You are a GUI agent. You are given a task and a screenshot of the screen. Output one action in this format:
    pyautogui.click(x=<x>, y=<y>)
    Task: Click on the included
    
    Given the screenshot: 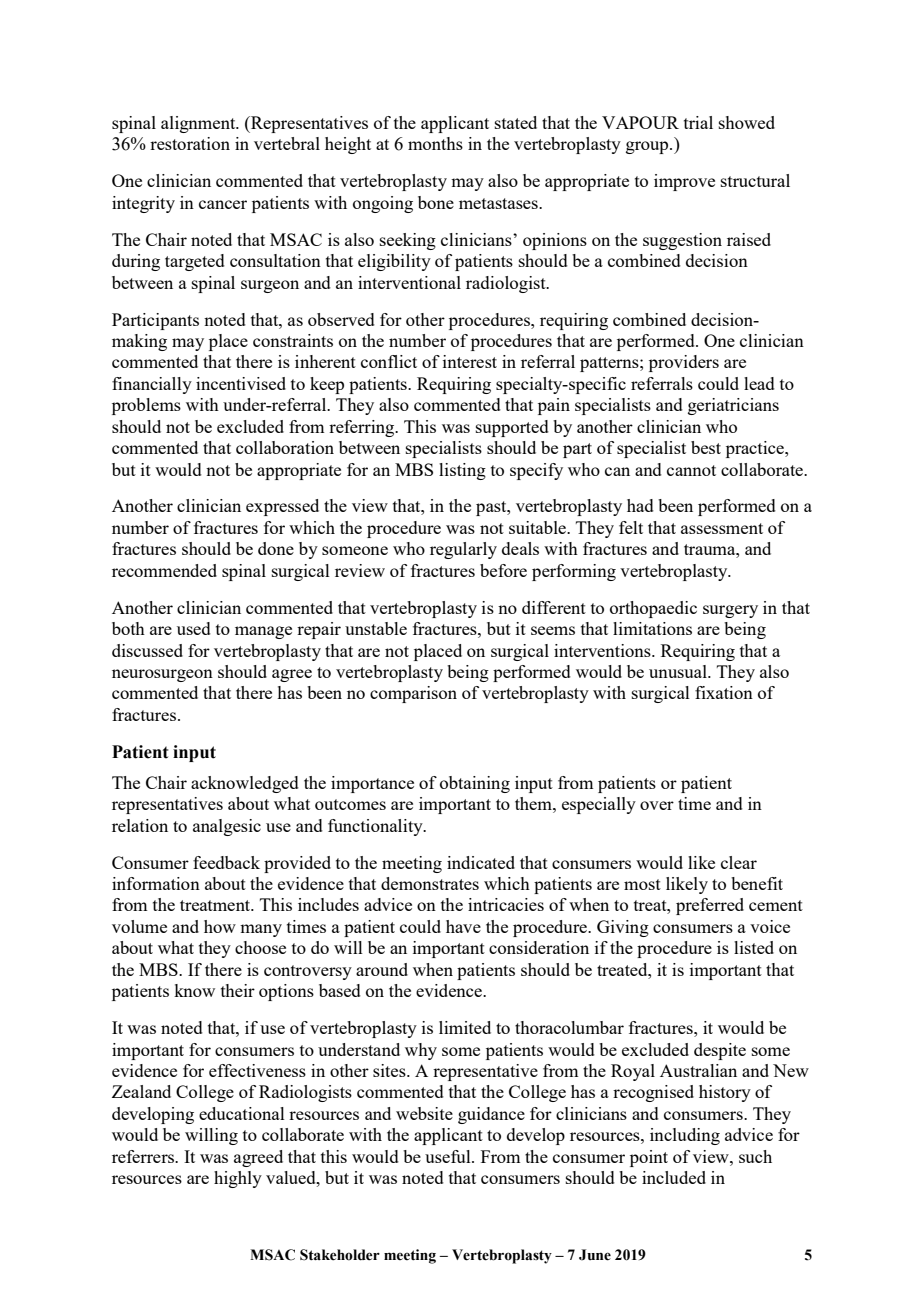 What is the action you would take?
    pyautogui.click(x=674, y=1177)
